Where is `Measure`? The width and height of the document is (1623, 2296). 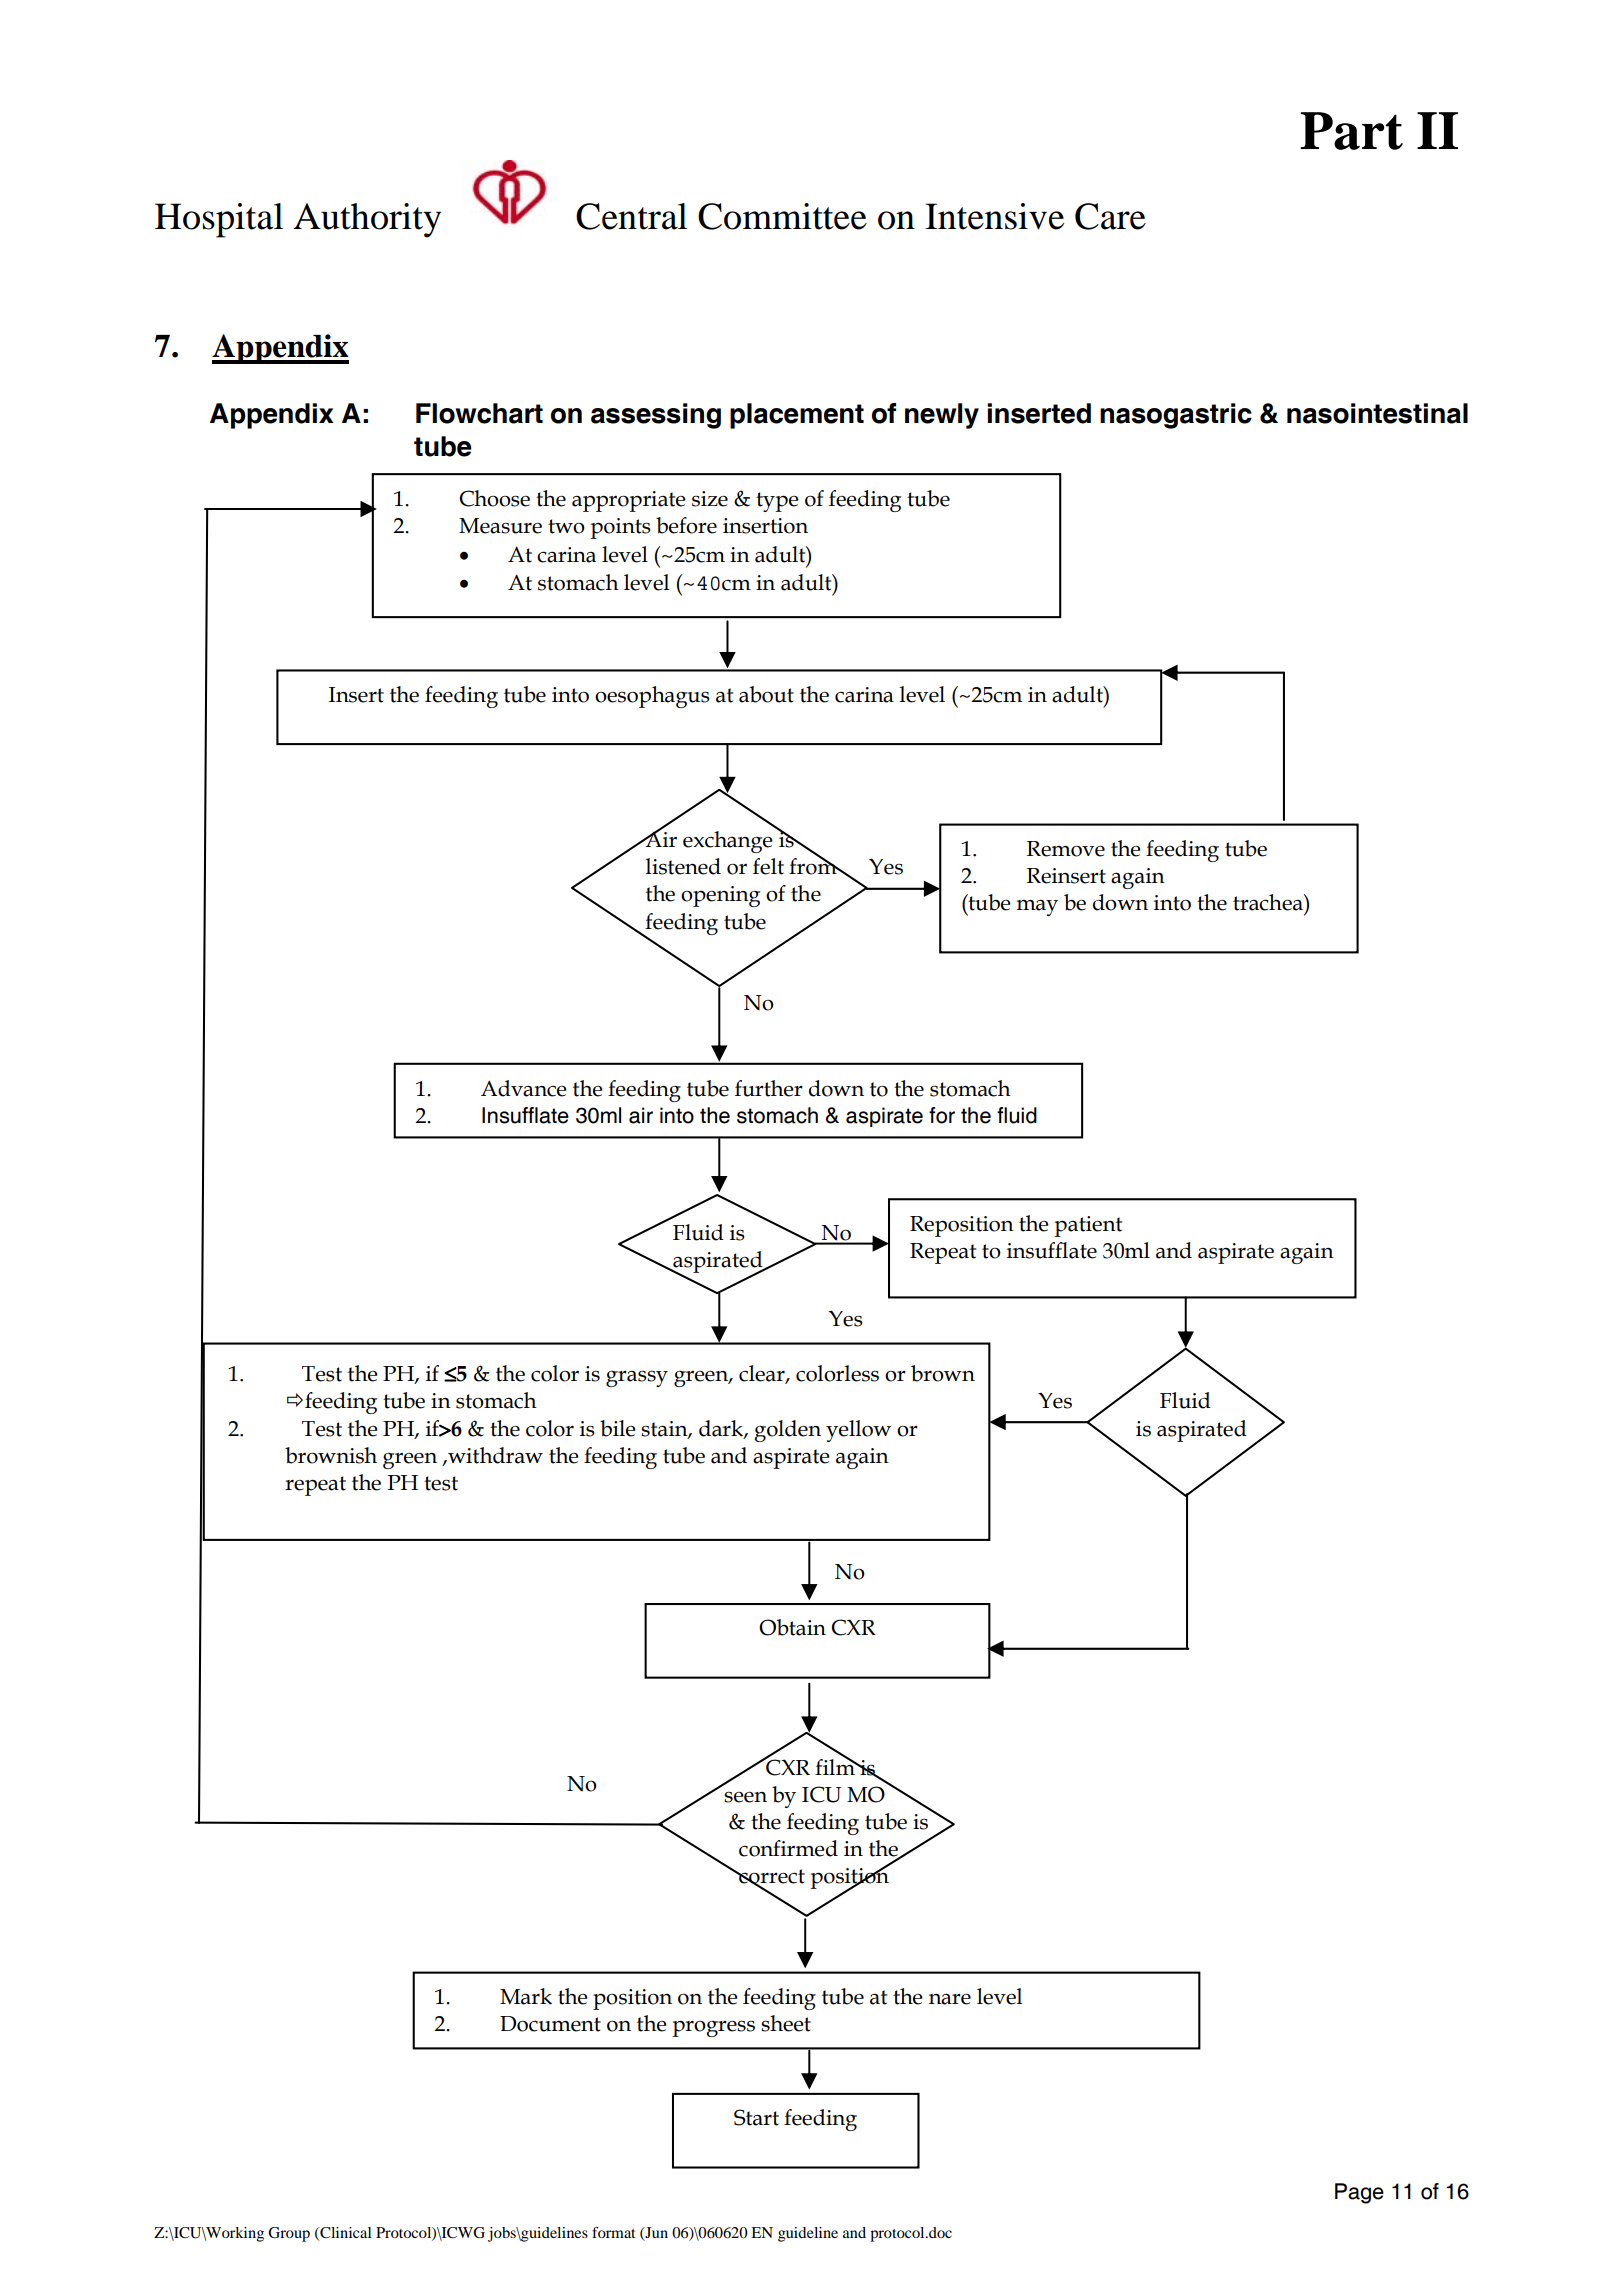 Measure is located at coordinates (500, 526).
